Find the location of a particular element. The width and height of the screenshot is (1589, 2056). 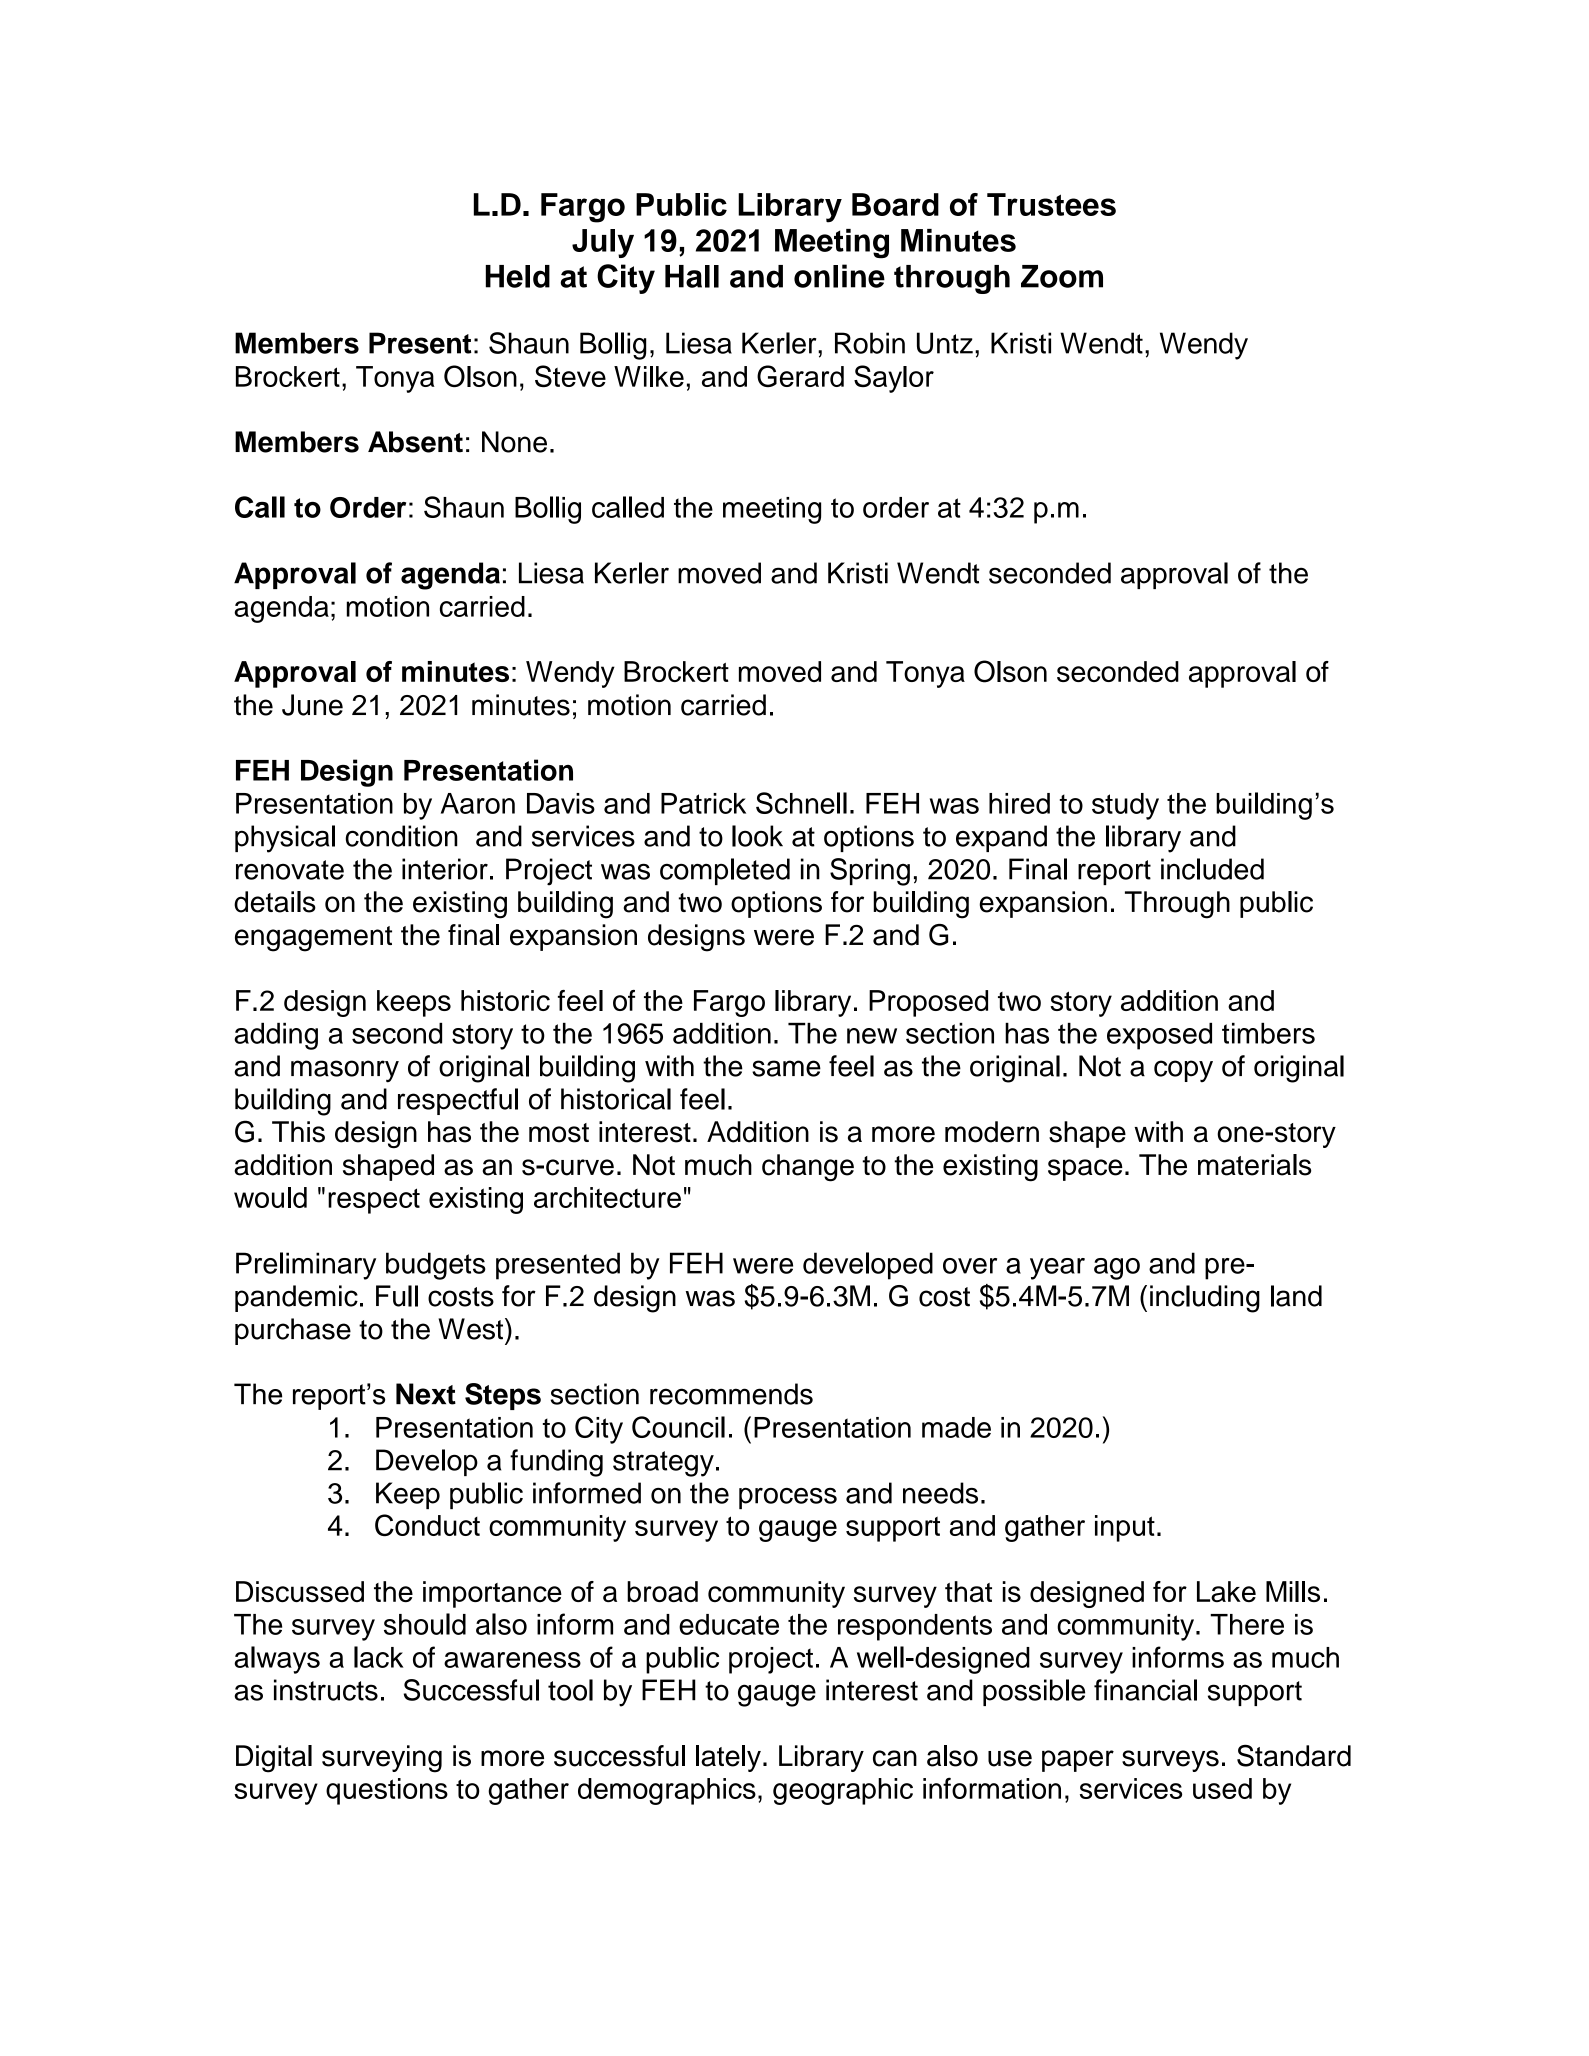

lately is located at coordinates (728, 1758).
